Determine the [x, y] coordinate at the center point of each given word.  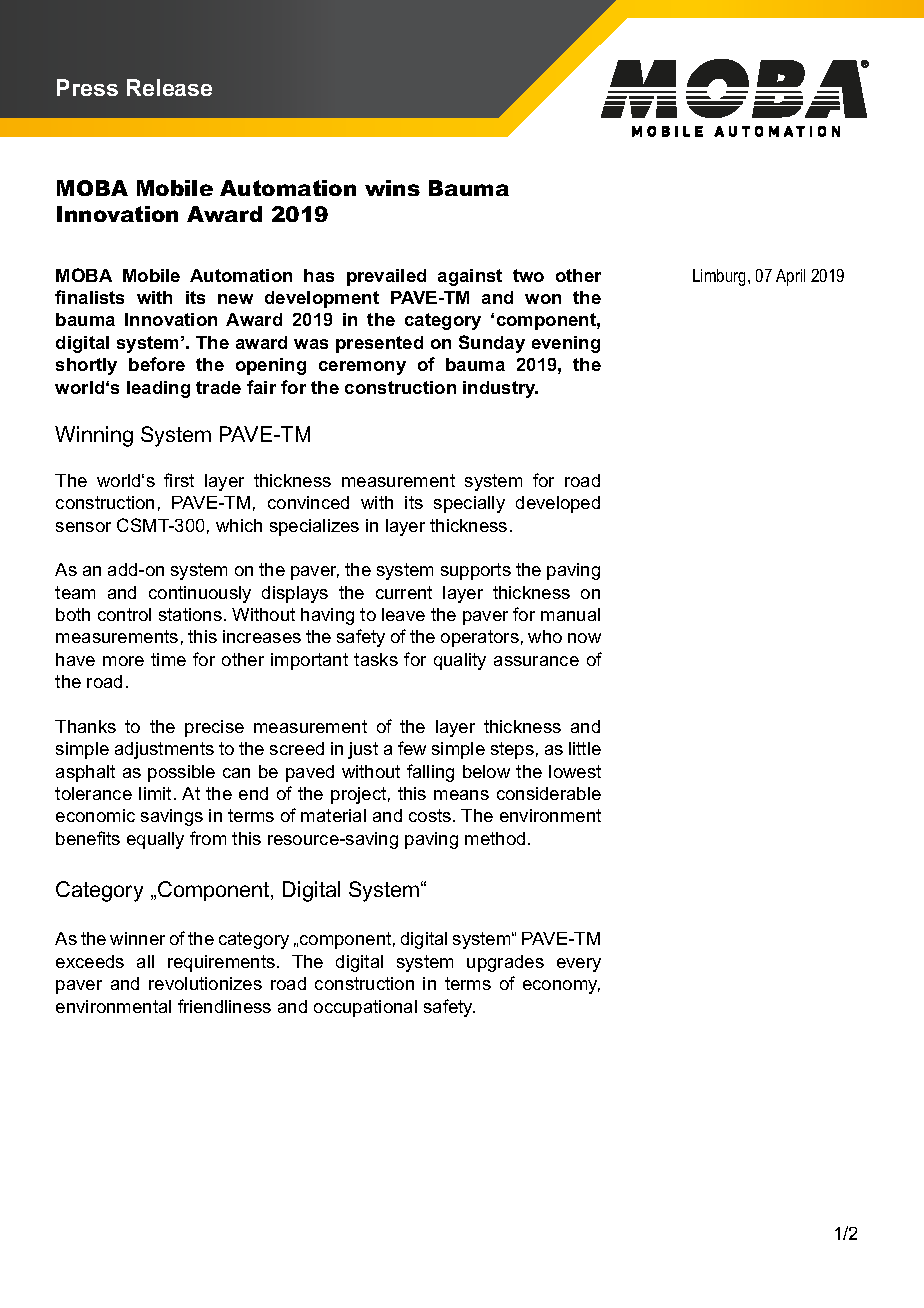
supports [476, 571]
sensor [83, 527]
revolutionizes [205, 983]
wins [392, 188]
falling [430, 773]
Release [169, 87]
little [585, 748]
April [790, 277]
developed [558, 504]
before [157, 364]
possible [181, 773]
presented [379, 344]
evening [566, 344]
